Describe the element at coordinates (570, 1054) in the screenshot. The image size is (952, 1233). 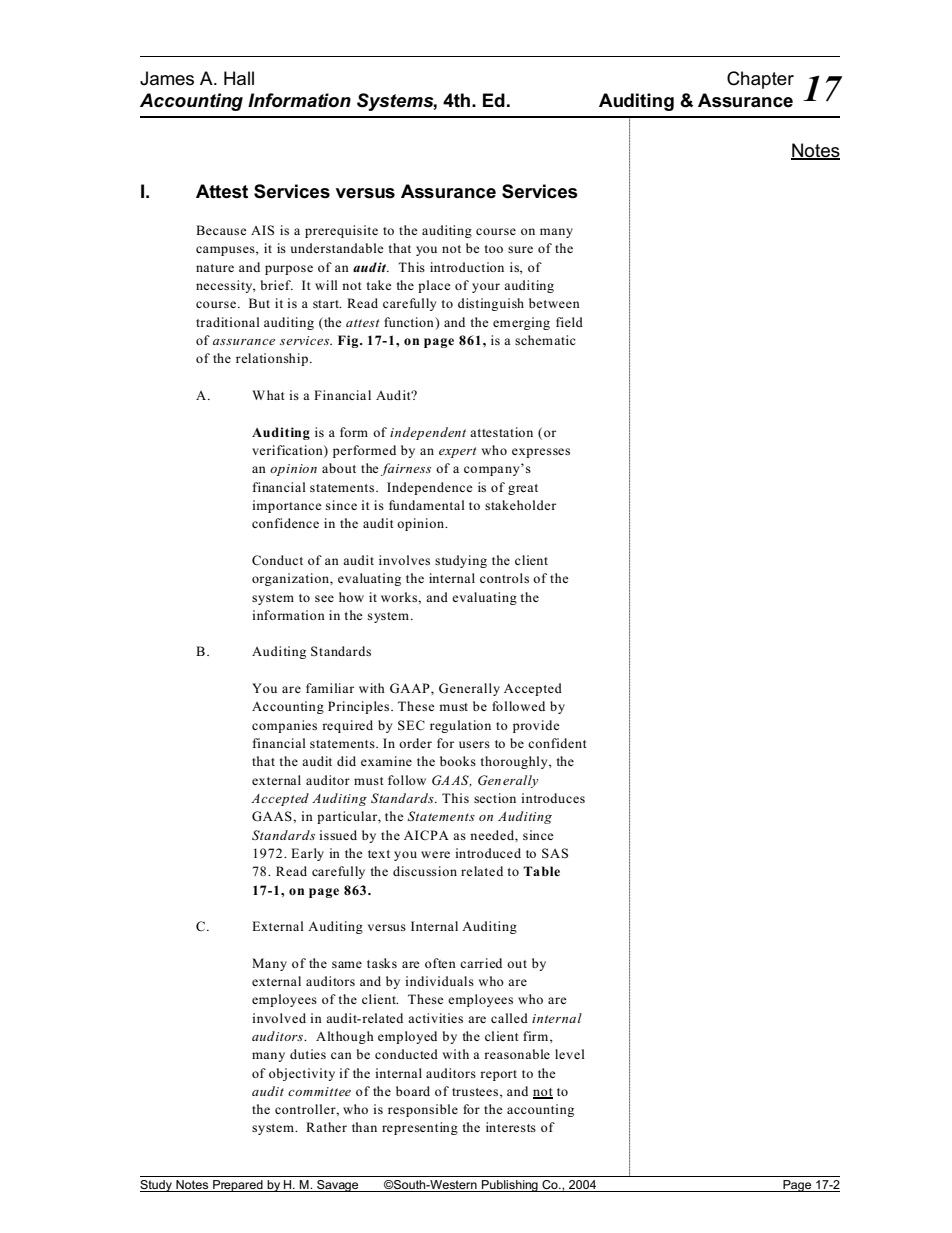
I see `level` at that location.
